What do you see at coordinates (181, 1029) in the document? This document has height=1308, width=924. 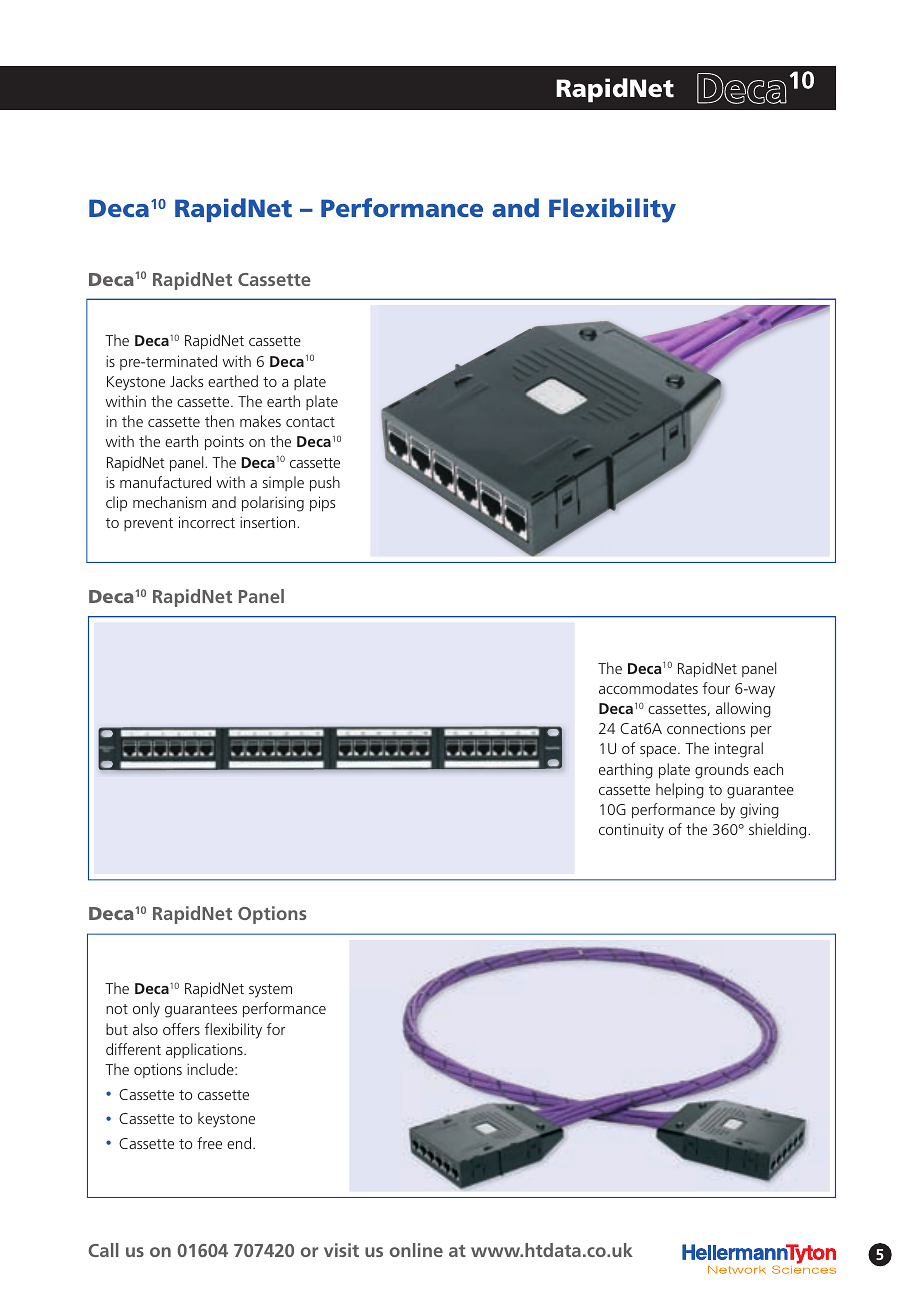 I see `offers` at bounding box center [181, 1029].
